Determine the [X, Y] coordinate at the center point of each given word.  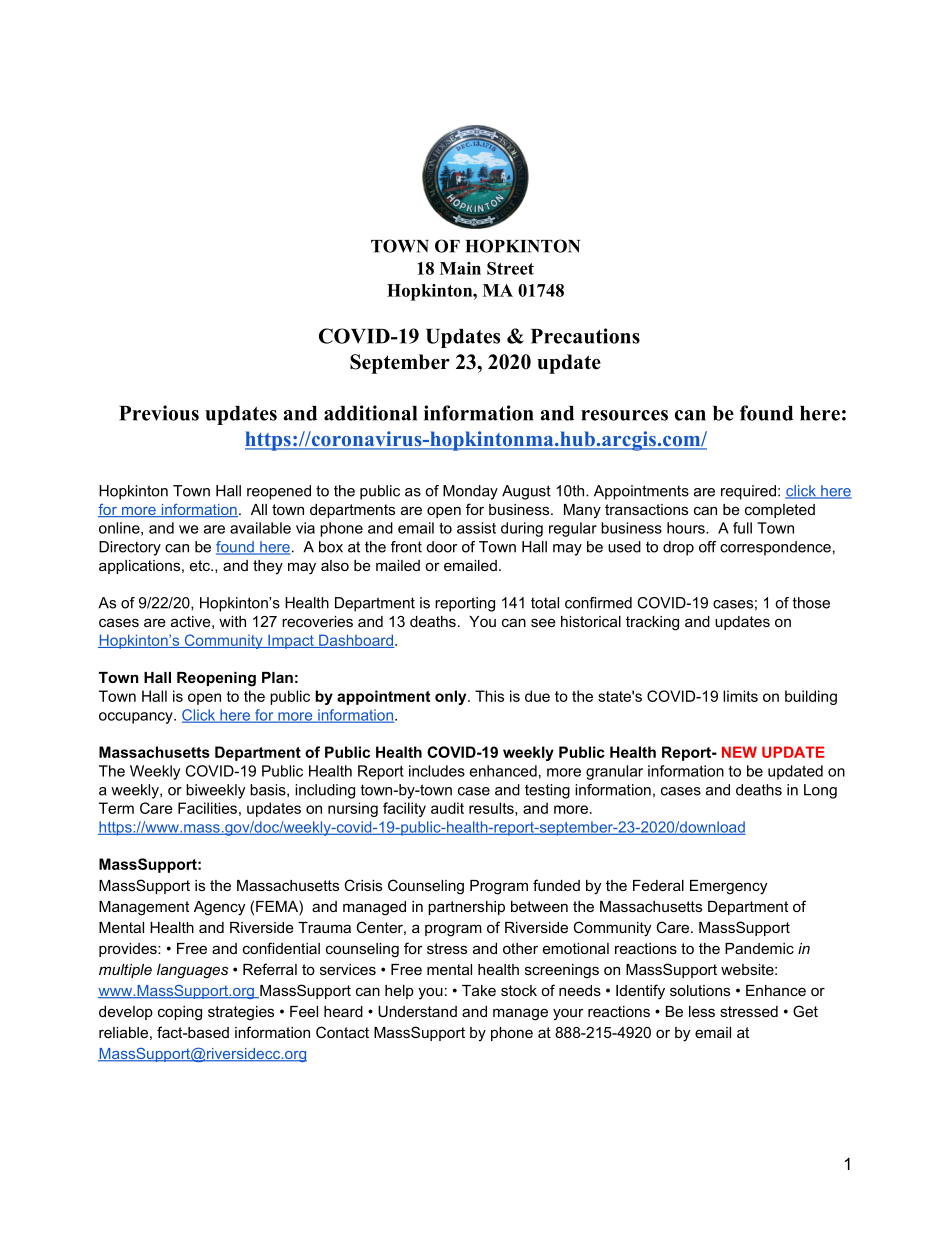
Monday [470, 492]
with [232, 621]
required [748, 492]
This [489, 696]
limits [740, 696]
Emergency [728, 887]
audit [447, 808]
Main [460, 268]
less [702, 1011]
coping [180, 1013]
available [260, 528]
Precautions [585, 336]
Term [116, 808]
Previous [159, 413]
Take [479, 990]
